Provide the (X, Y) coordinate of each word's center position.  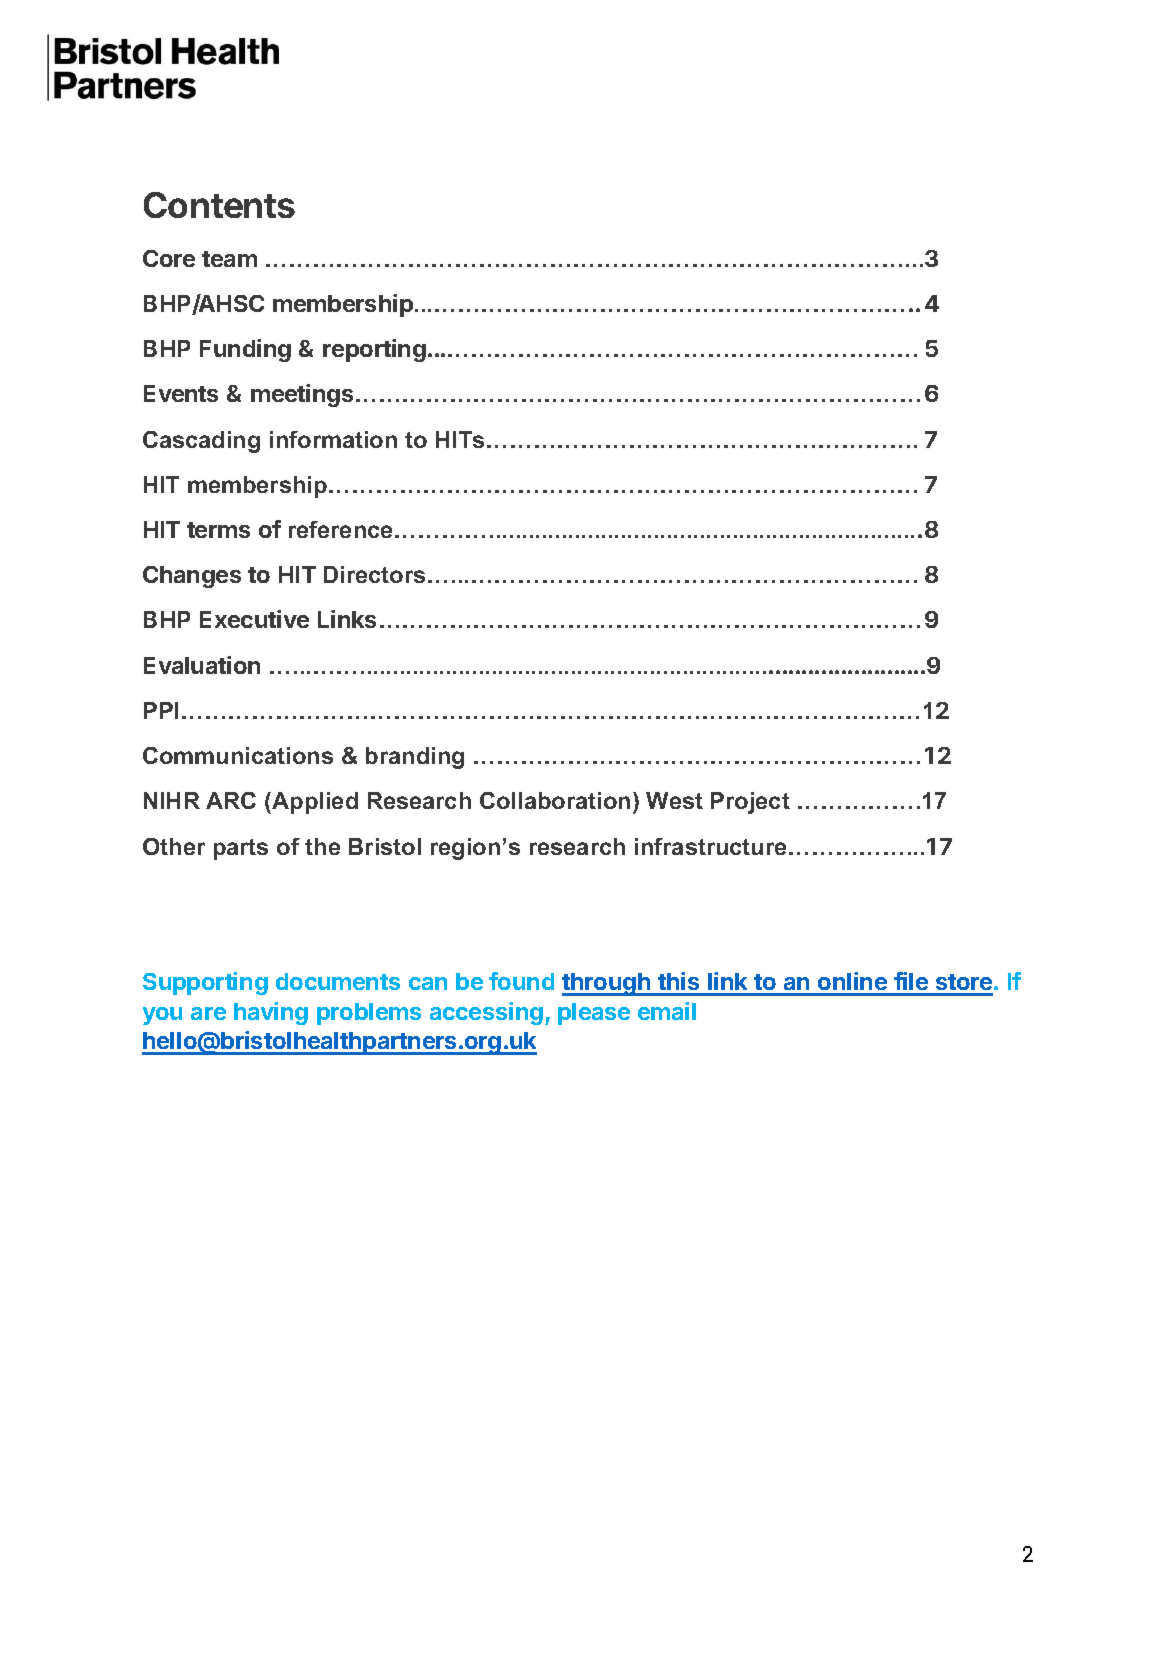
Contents (219, 205)
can (428, 983)
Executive (254, 619)
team (229, 259)
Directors (374, 574)
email (667, 1011)
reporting (374, 350)
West (674, 800)
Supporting (205, 983)
